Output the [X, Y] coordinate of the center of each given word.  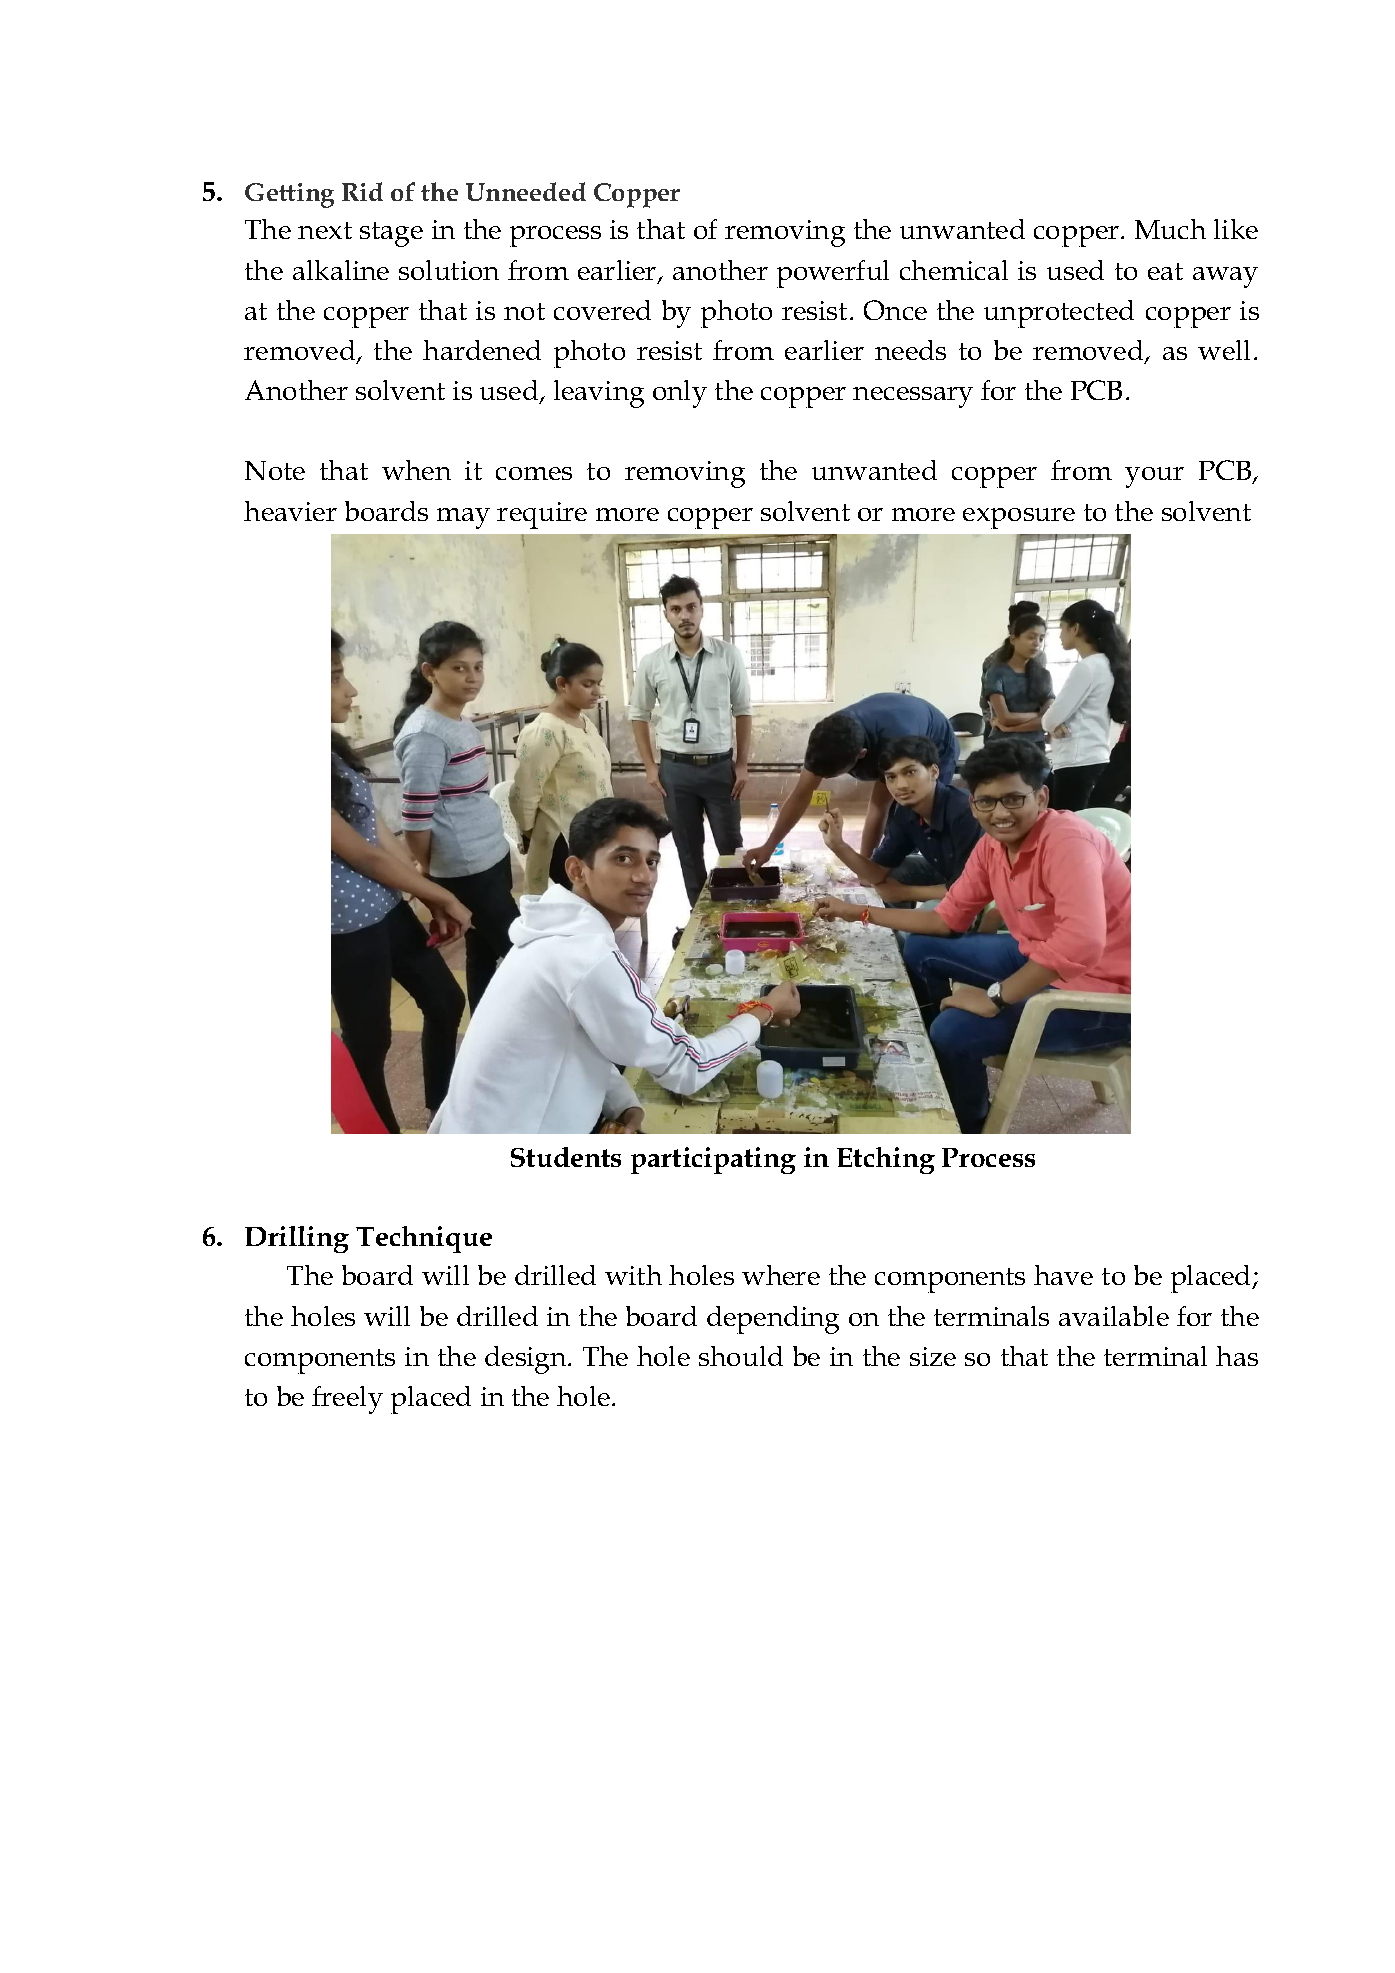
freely [347, 1400]
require [542, 515]
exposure [1019, 518]
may [463, 518]
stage [391, 234]
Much [1170, 229]
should [741, 1356]
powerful [833, 274]
